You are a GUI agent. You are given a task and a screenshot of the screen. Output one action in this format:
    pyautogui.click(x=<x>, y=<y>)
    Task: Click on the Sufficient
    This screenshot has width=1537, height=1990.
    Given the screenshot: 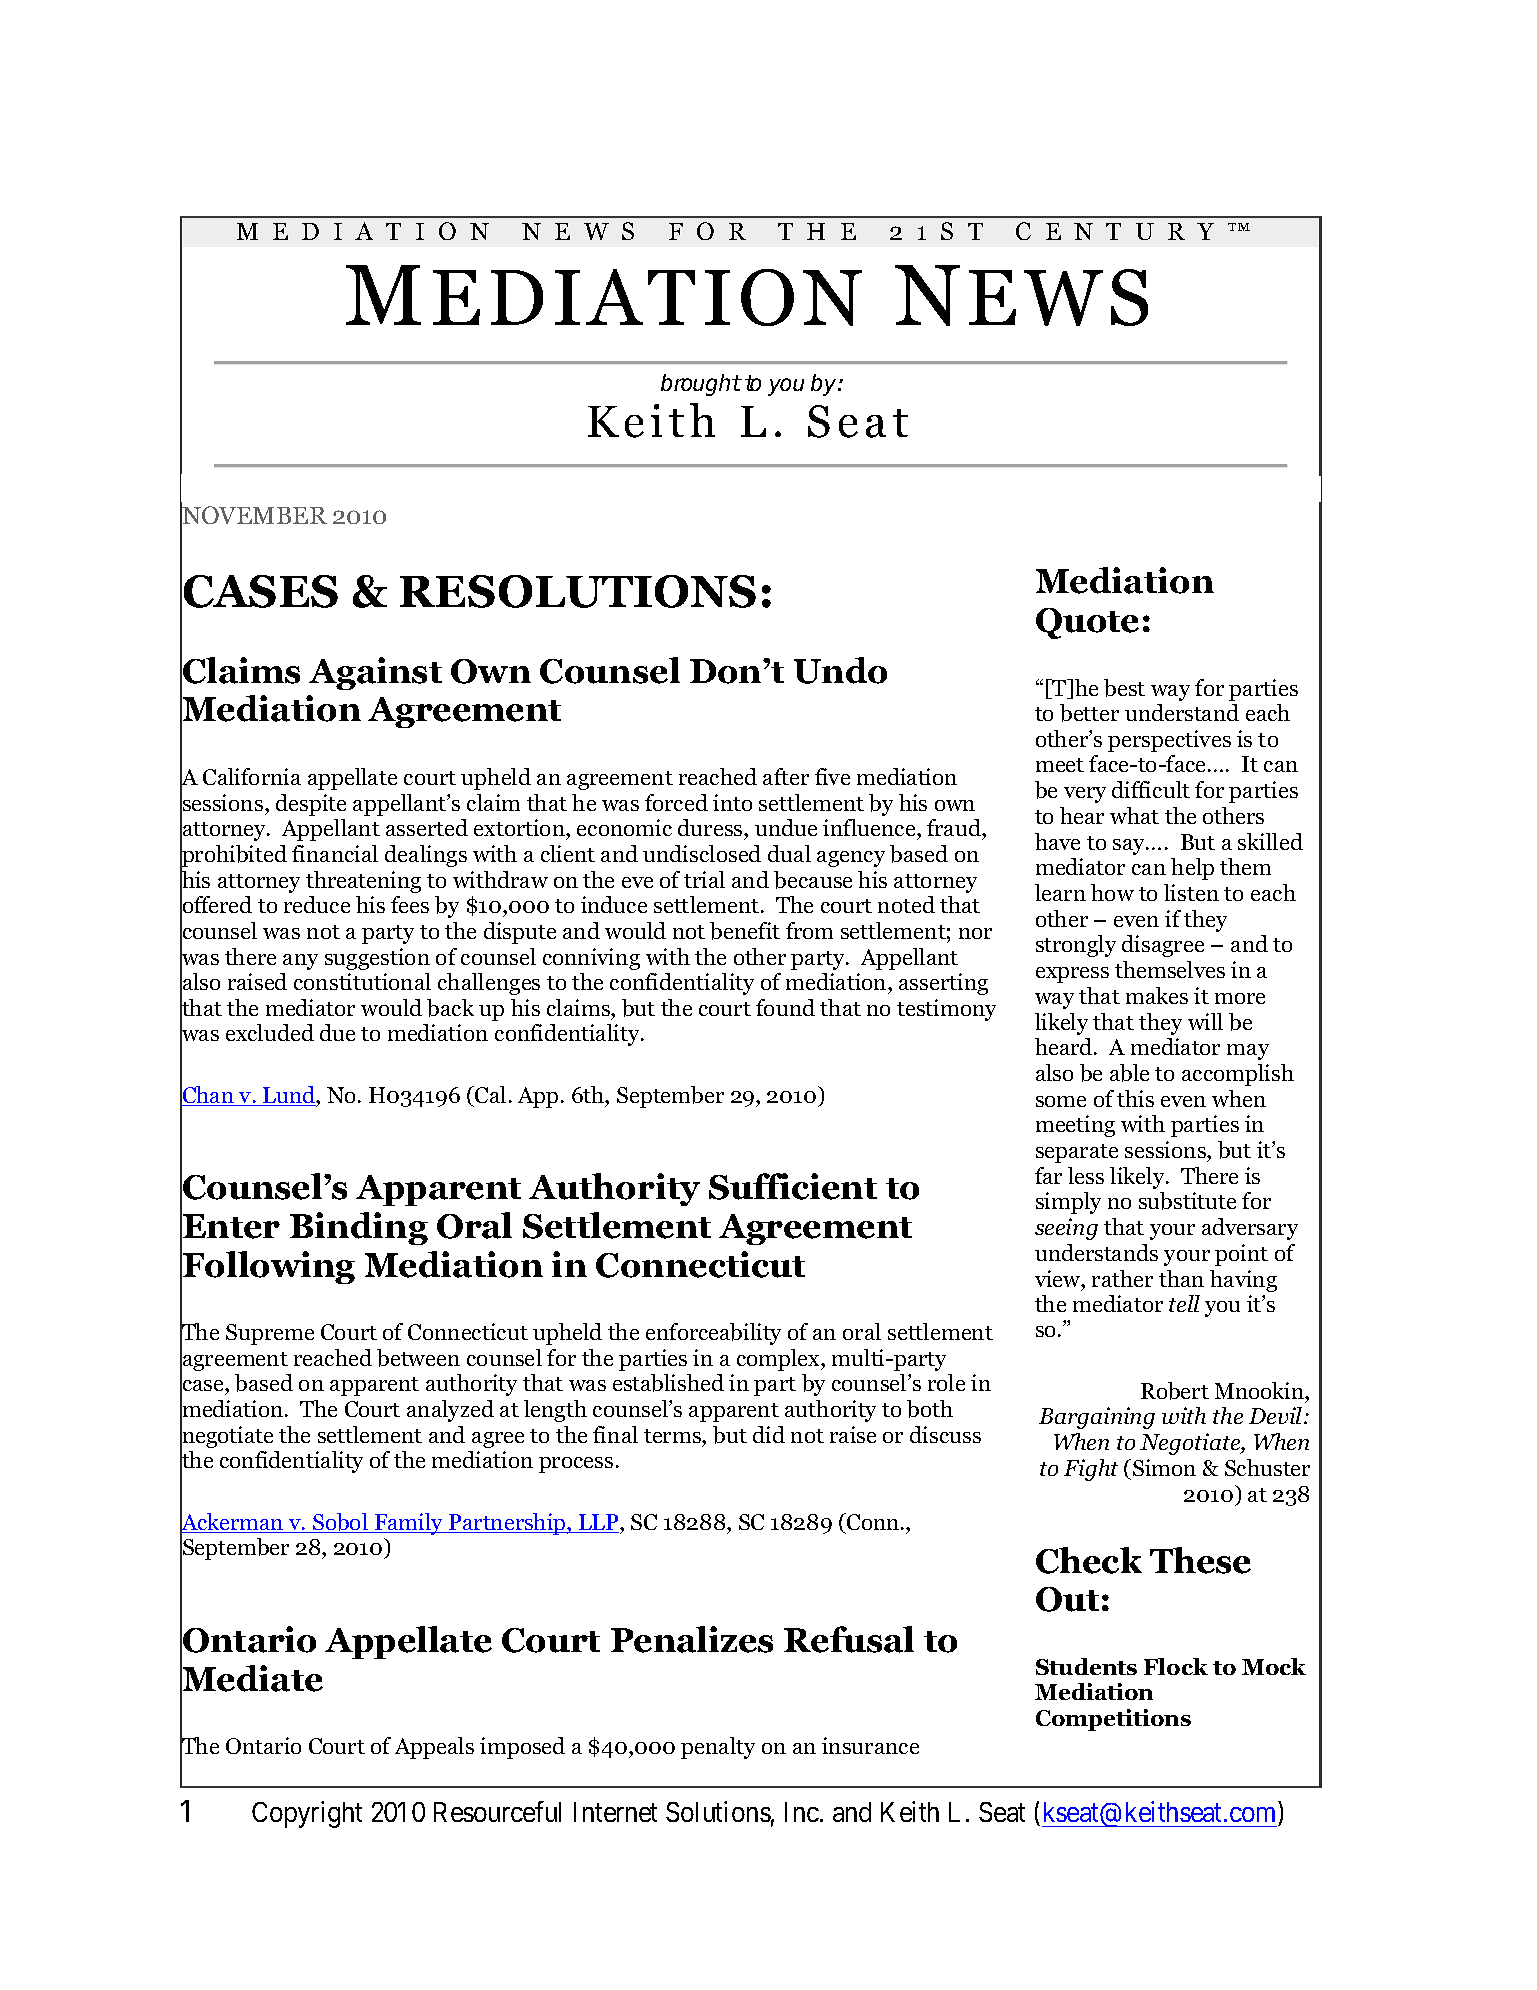 What is the action you would take?
    pyautogui.click(x=793, y=1186)
